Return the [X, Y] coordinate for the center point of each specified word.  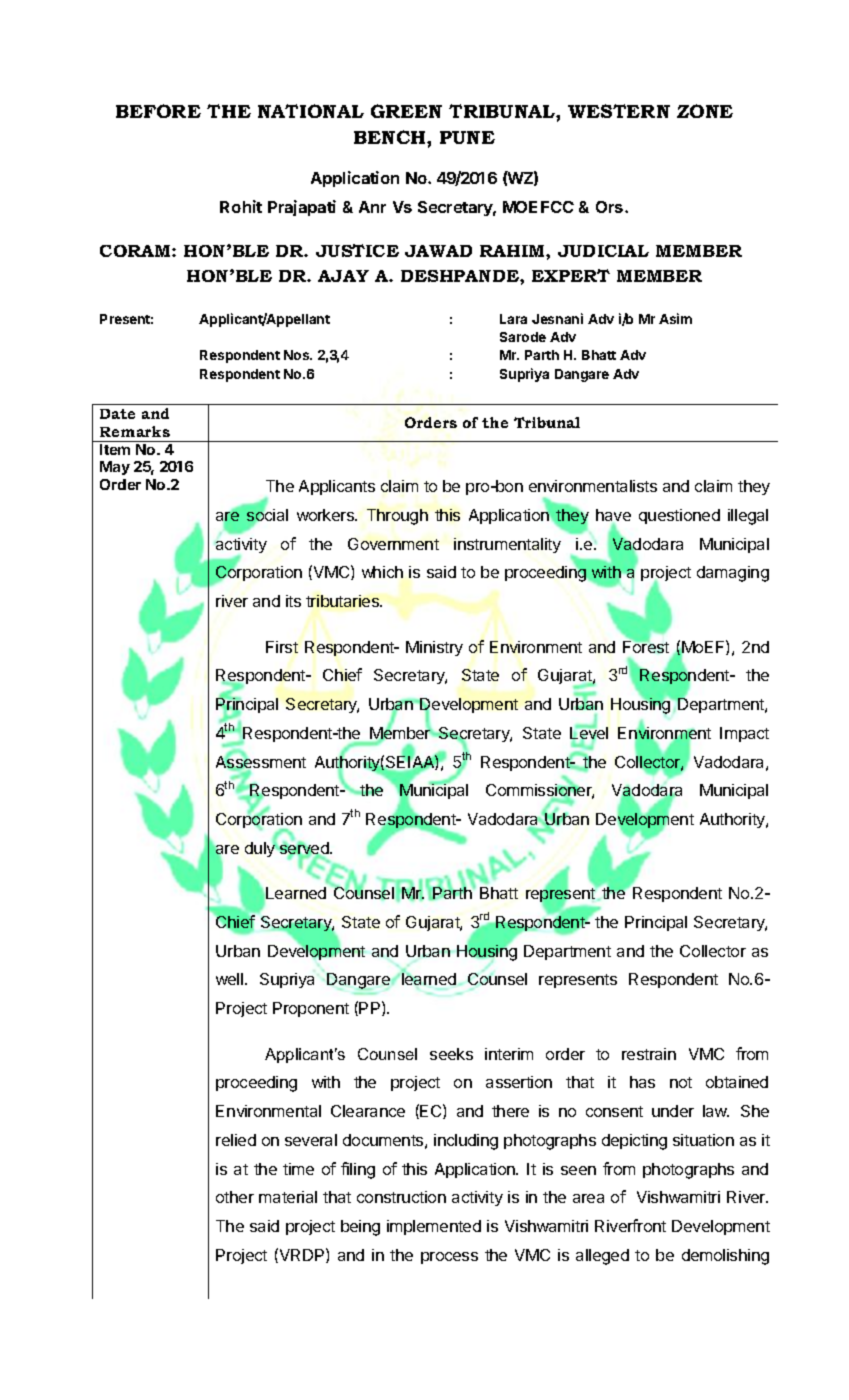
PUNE [467, 137]
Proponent [311, 1009]
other [235, 1197]
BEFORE [158, 111]
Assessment [261, 762]
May [115, 468]
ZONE [705, 111]
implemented [434, 1227]
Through [397, 517]
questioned [679, 516]
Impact [744, 734]
